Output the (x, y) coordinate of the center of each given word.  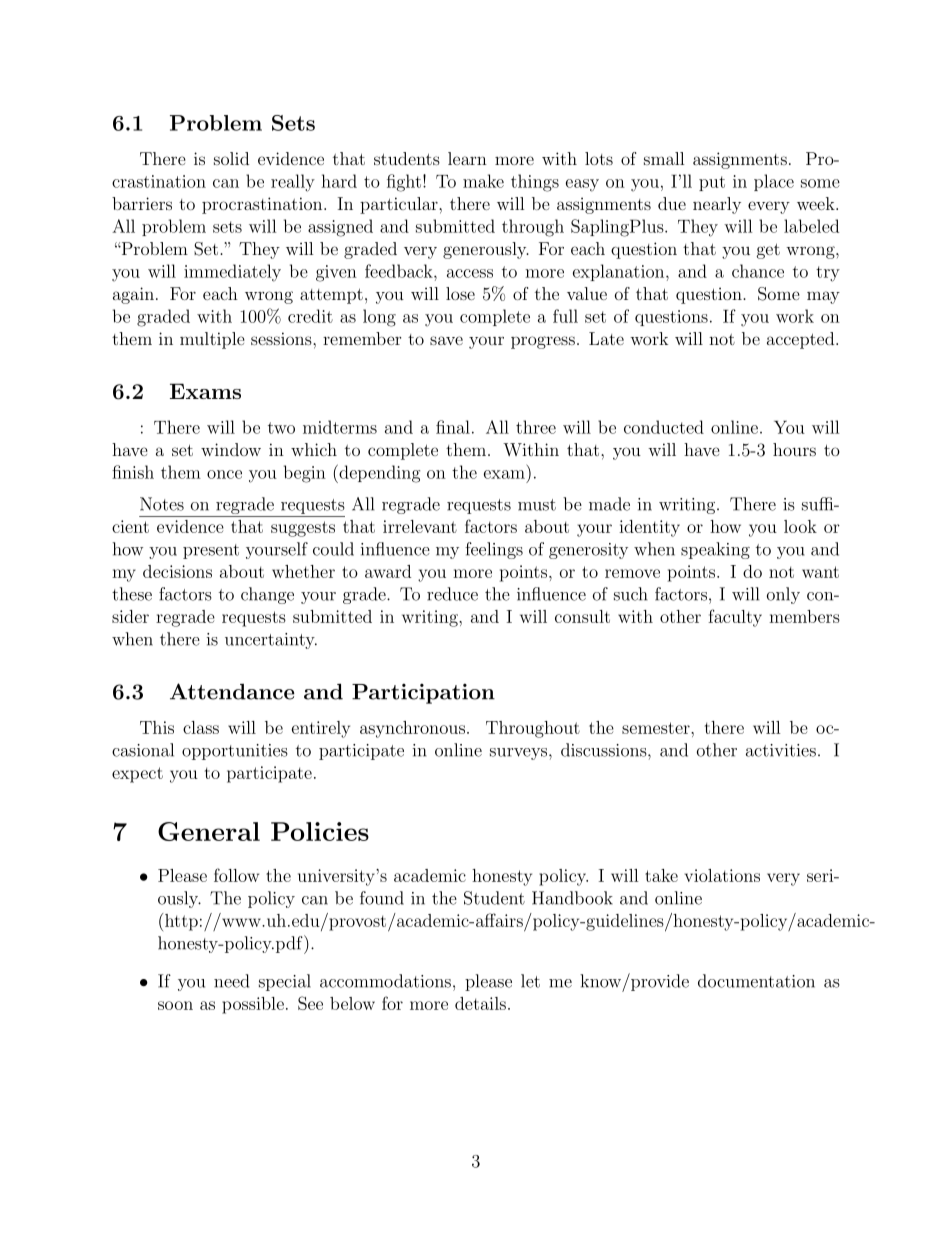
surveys (518, 754)
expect (137, 775)
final (453, 427)
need (231, 981)
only (783, 595)
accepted (800, 340)
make (483, 181)
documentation (756, 981)
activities (781, 750)
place (774, 182)
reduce (452, 594)
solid (231, 158)
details (480, 1003)
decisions (177, 571)
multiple (212, 340)
